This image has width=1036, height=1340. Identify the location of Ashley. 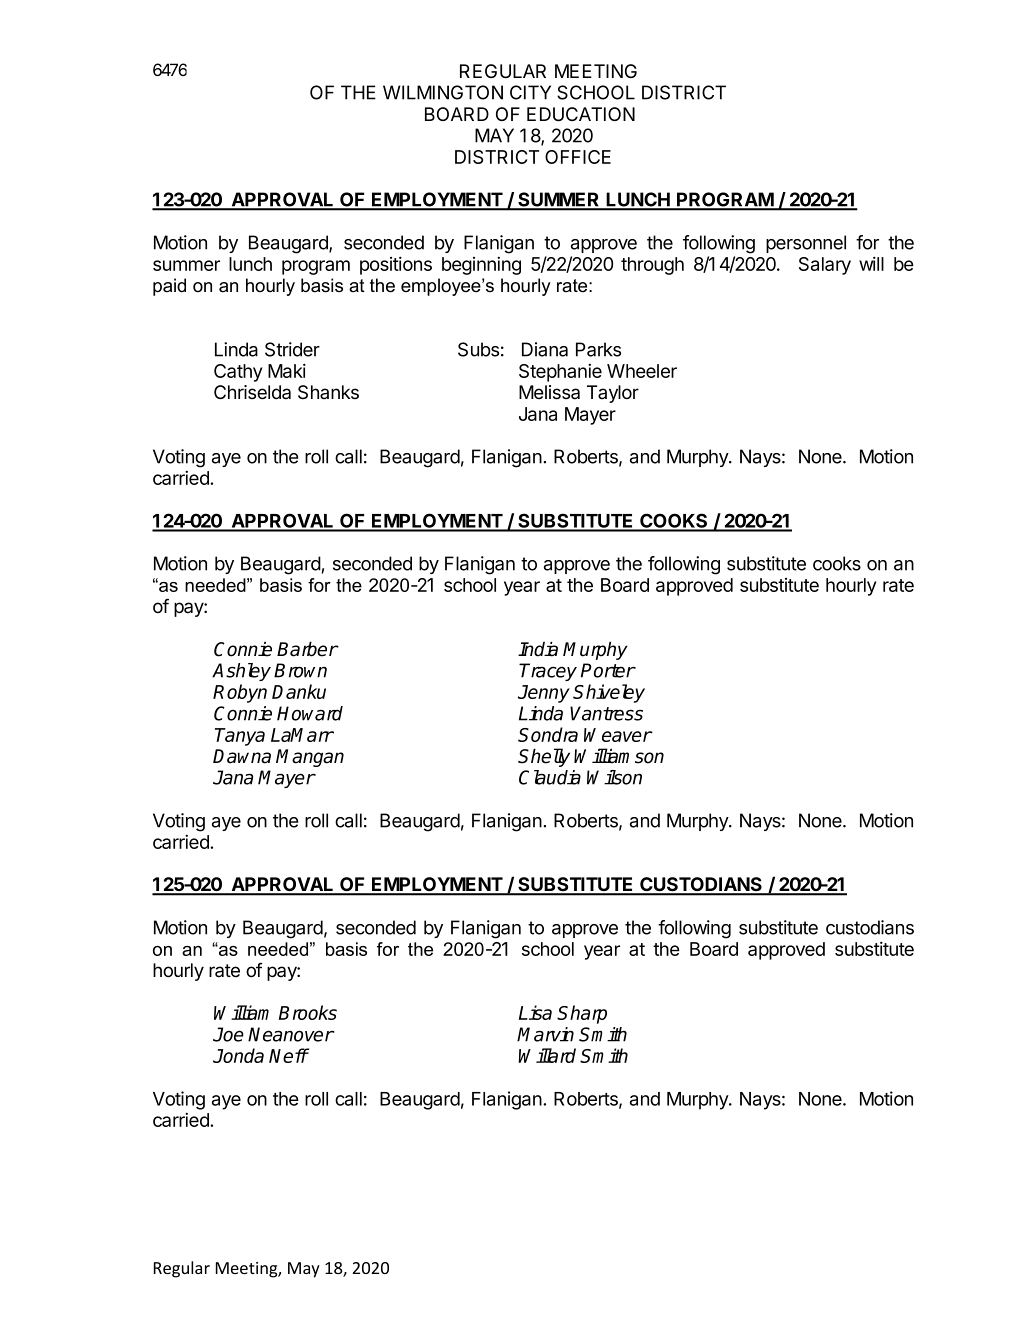
(241, 672).
